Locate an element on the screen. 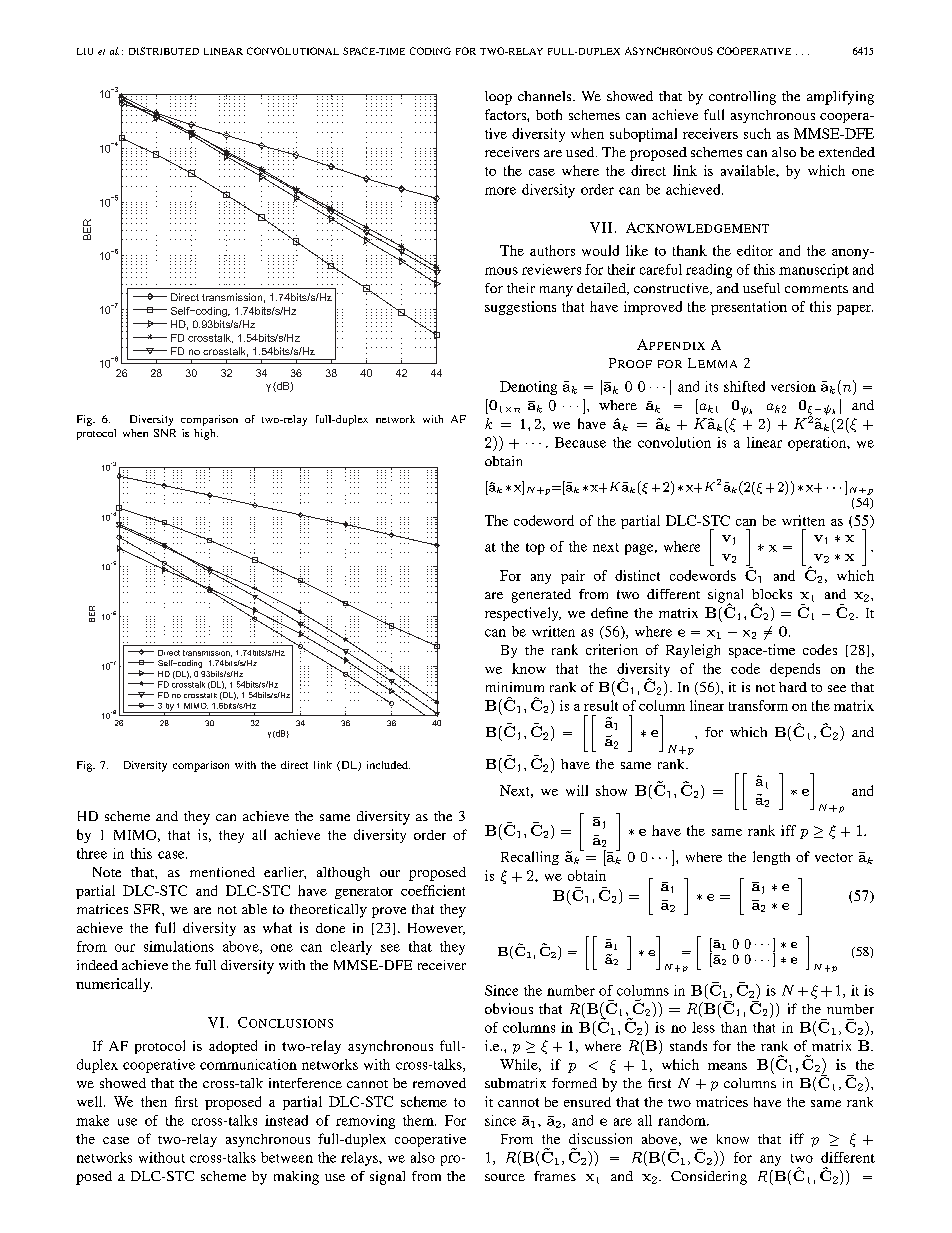 This screenshot has height=1233, width=952. length is located at coordinates (771, 858).
